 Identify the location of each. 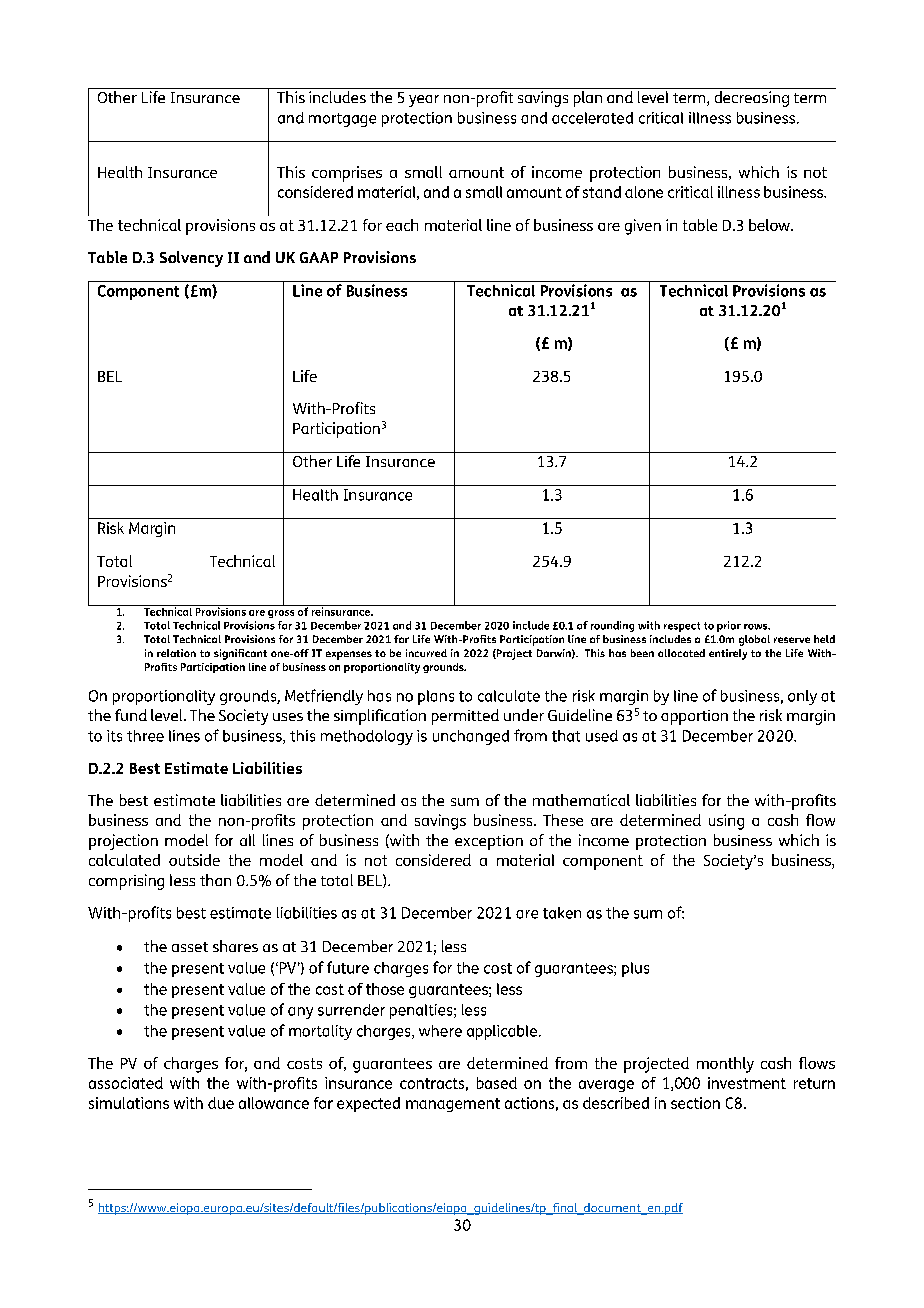
(402, 225).
